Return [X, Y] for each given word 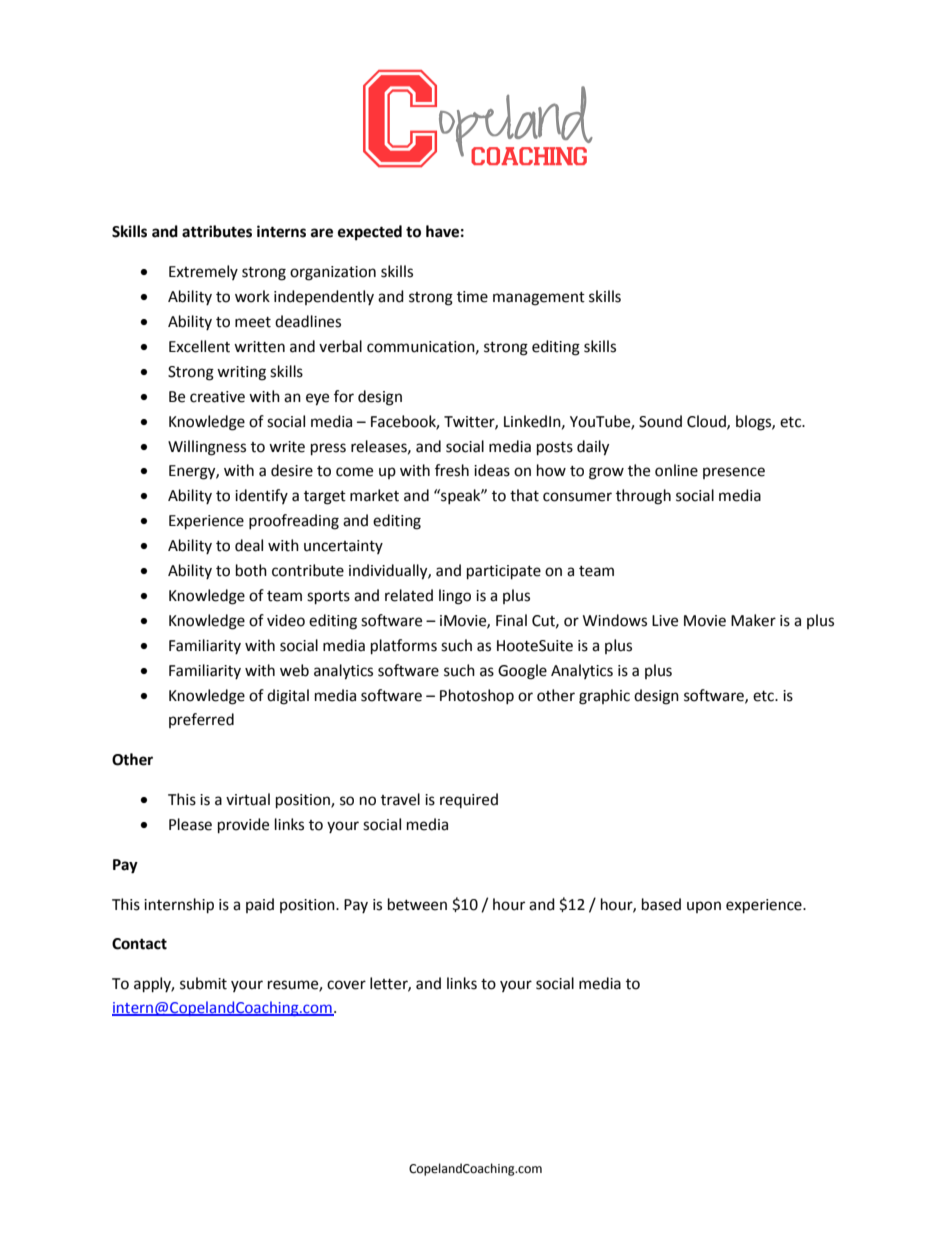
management [539, 299]
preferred [201, 720]
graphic [604, 697]
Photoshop [477, 696]
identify [261, 496]
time [472, 297]
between [417, 904]
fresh [452, 470]
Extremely [203, 272]
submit [203, 983]
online [676, 470]
